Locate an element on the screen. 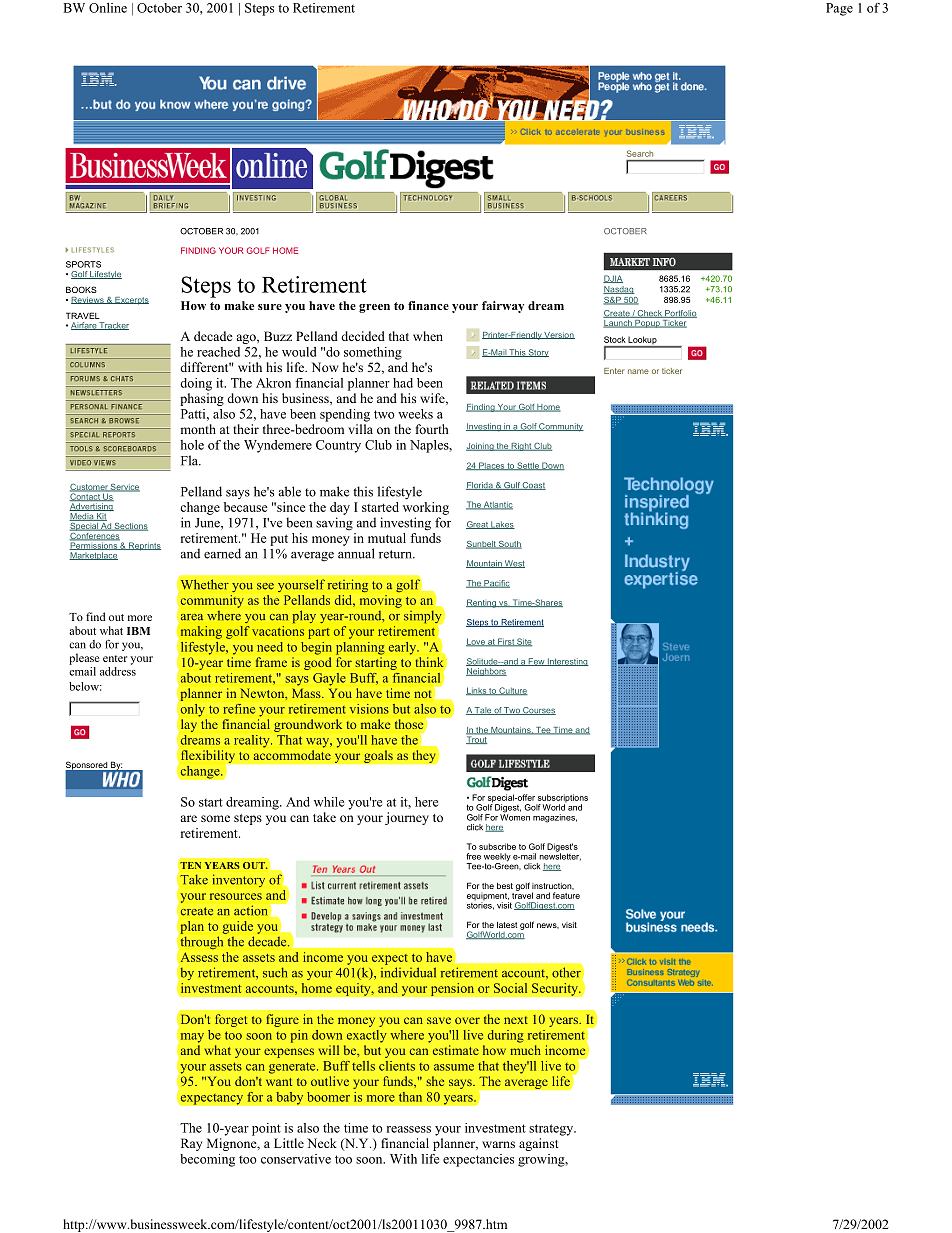 The width and height of the screenshot is (952, 1233). Online is located at coordinates (108, 8).
